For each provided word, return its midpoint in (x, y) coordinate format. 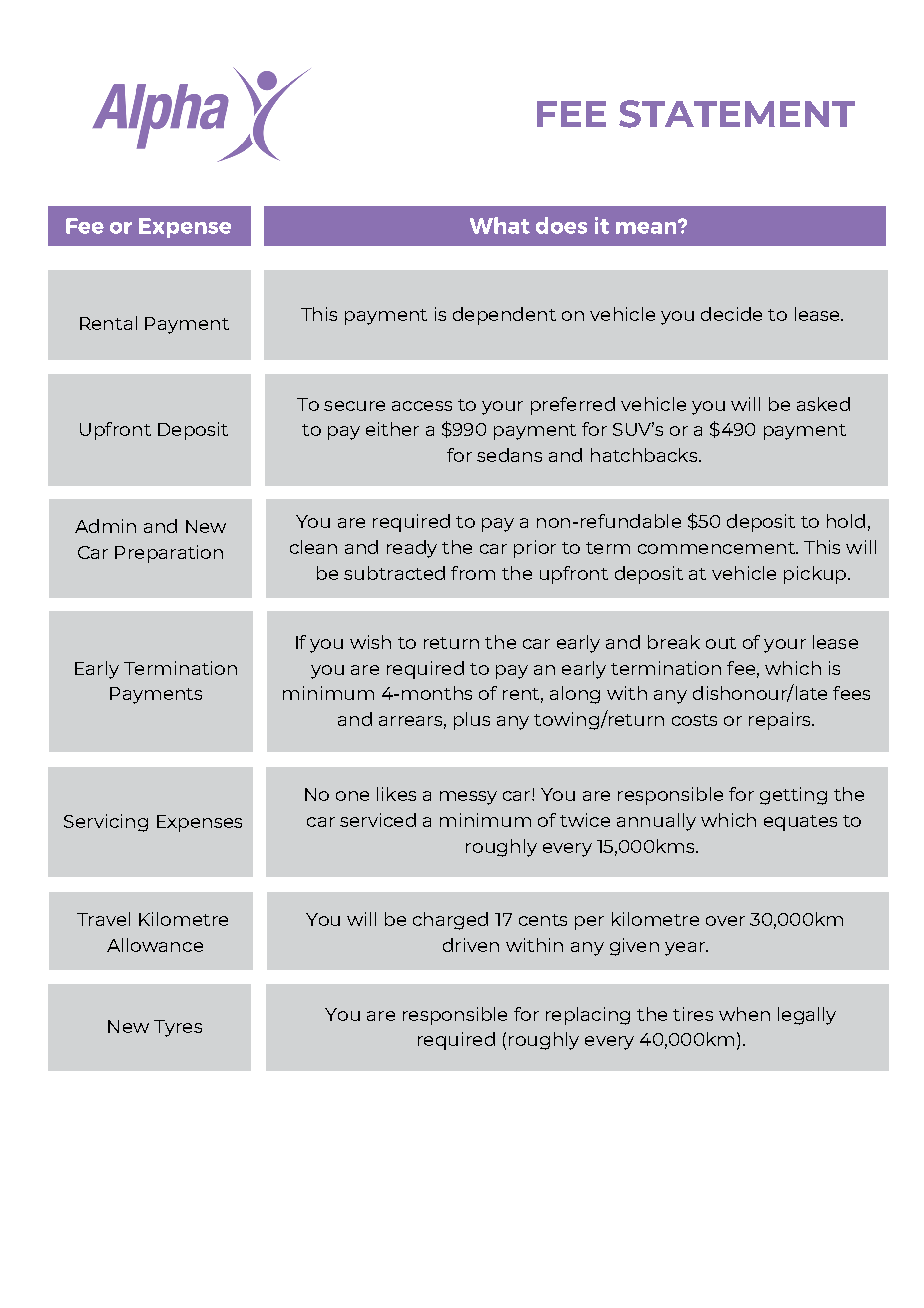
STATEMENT (737, 114)
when (744, 1014)
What (500, 225)
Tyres (178, 1028)
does (561, 225)
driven (471, 945)
